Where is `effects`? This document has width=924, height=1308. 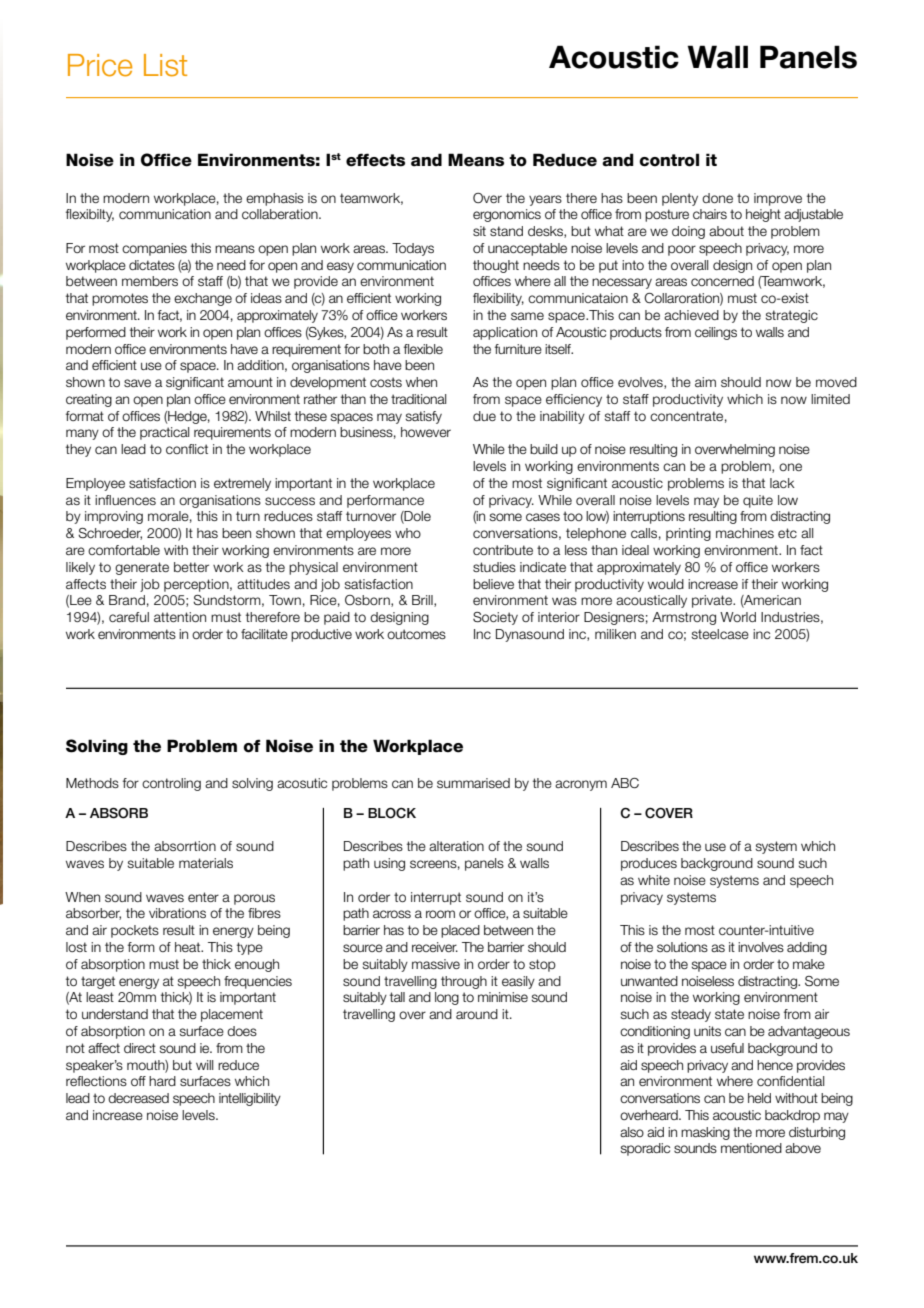 effects is located at coordinates (375, 160).
